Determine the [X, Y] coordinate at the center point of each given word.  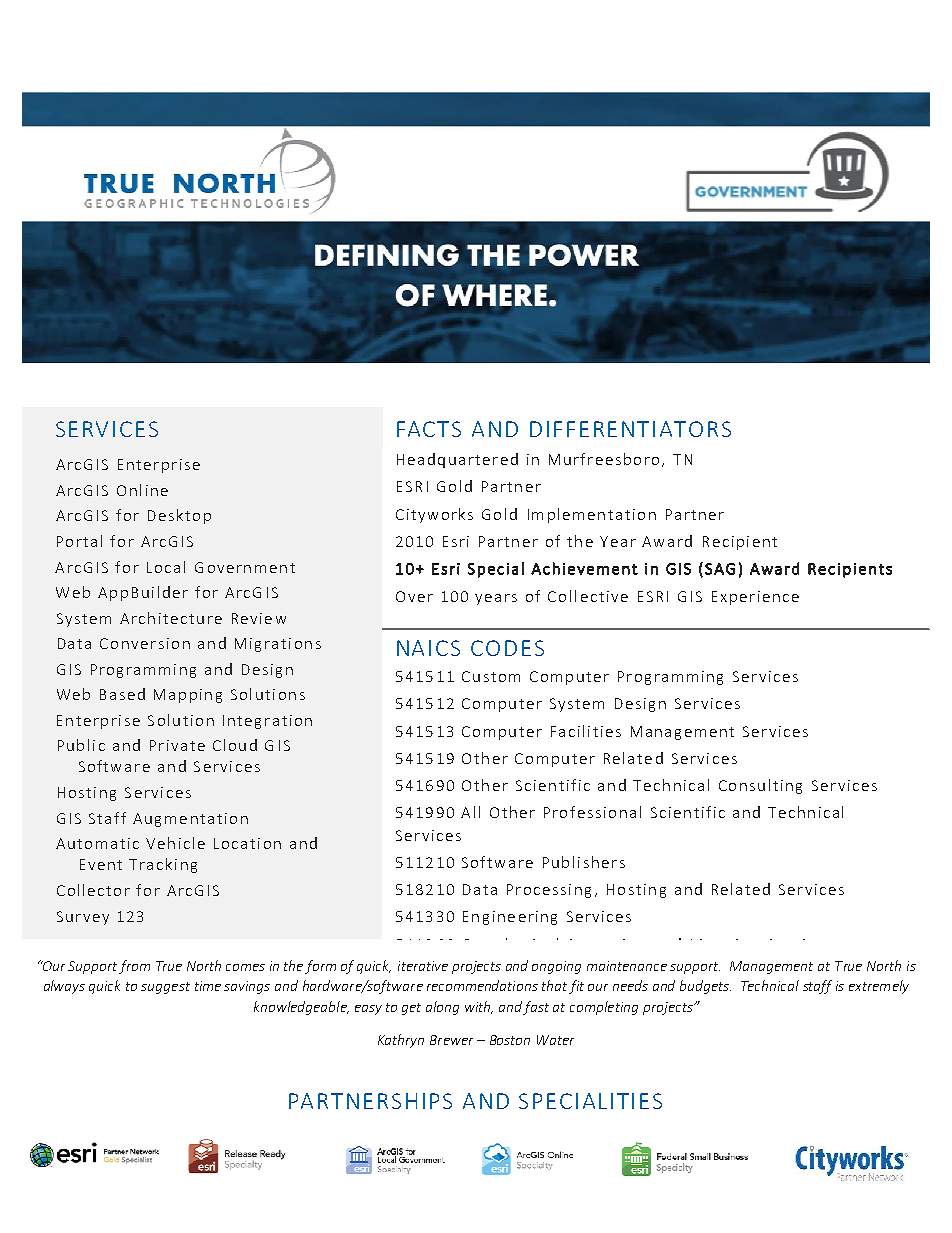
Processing [549, 891]
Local [166, 567]
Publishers [584, 862]
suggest [165, 988]
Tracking [163, 865]
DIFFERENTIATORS [630, 429]
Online [142, 490]
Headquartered [457, 460]
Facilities [586, 731]
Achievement [584, 568]
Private [177, 745]
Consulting [760, 786]
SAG [720, 569]
